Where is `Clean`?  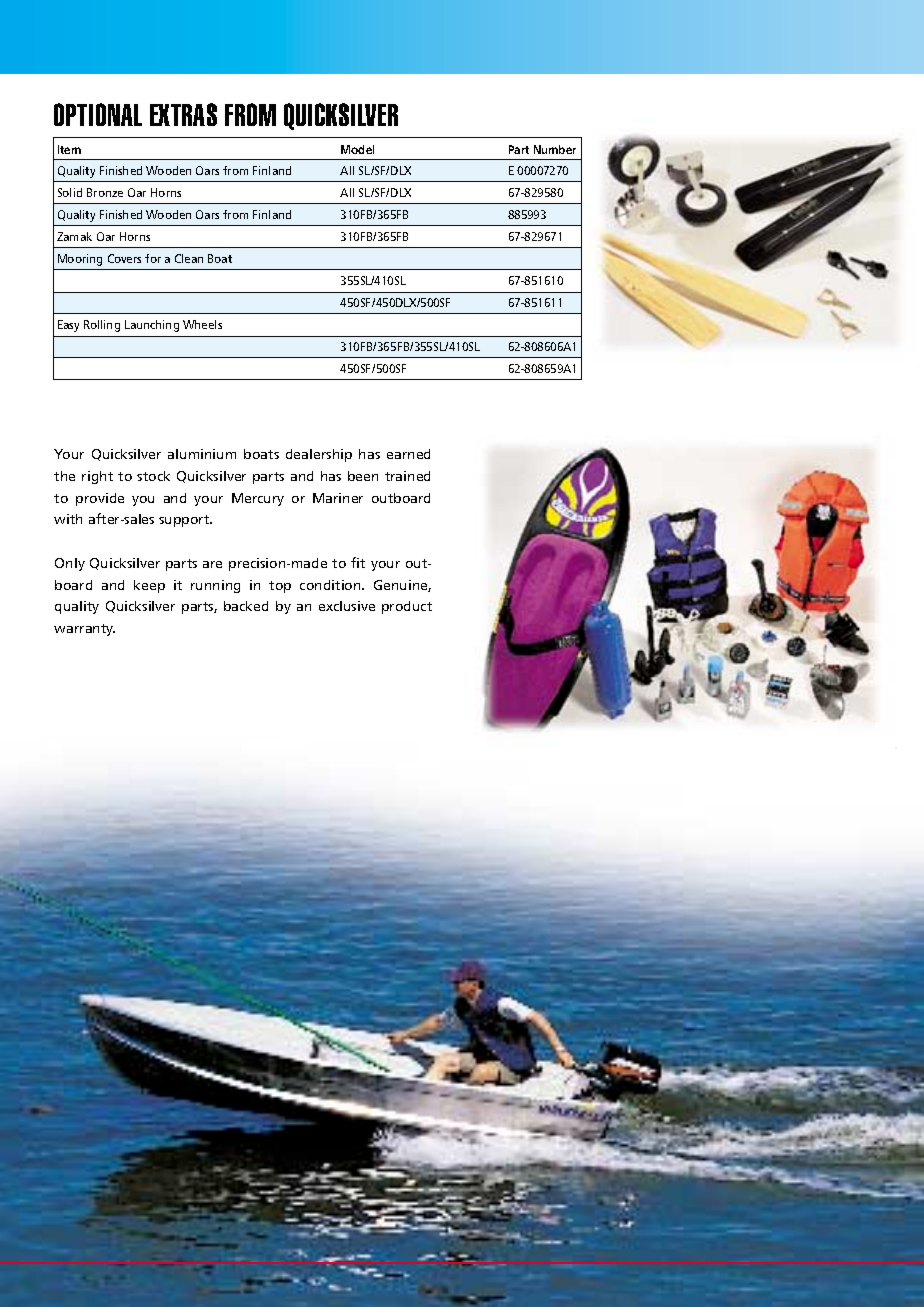 Clean is located at coordinates (189, 258).
